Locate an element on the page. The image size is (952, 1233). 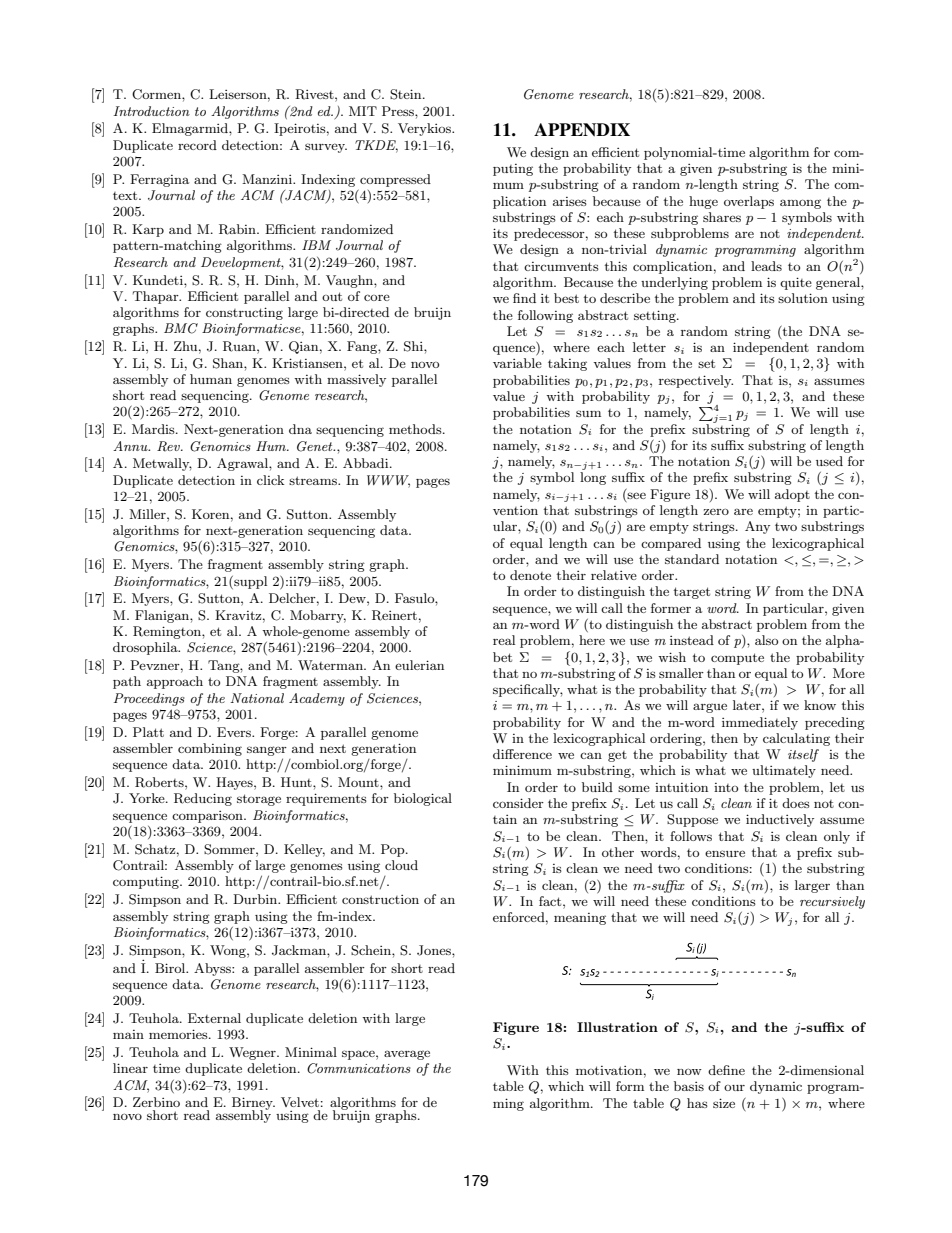
Durbin is located at coordinates (256, 899).
